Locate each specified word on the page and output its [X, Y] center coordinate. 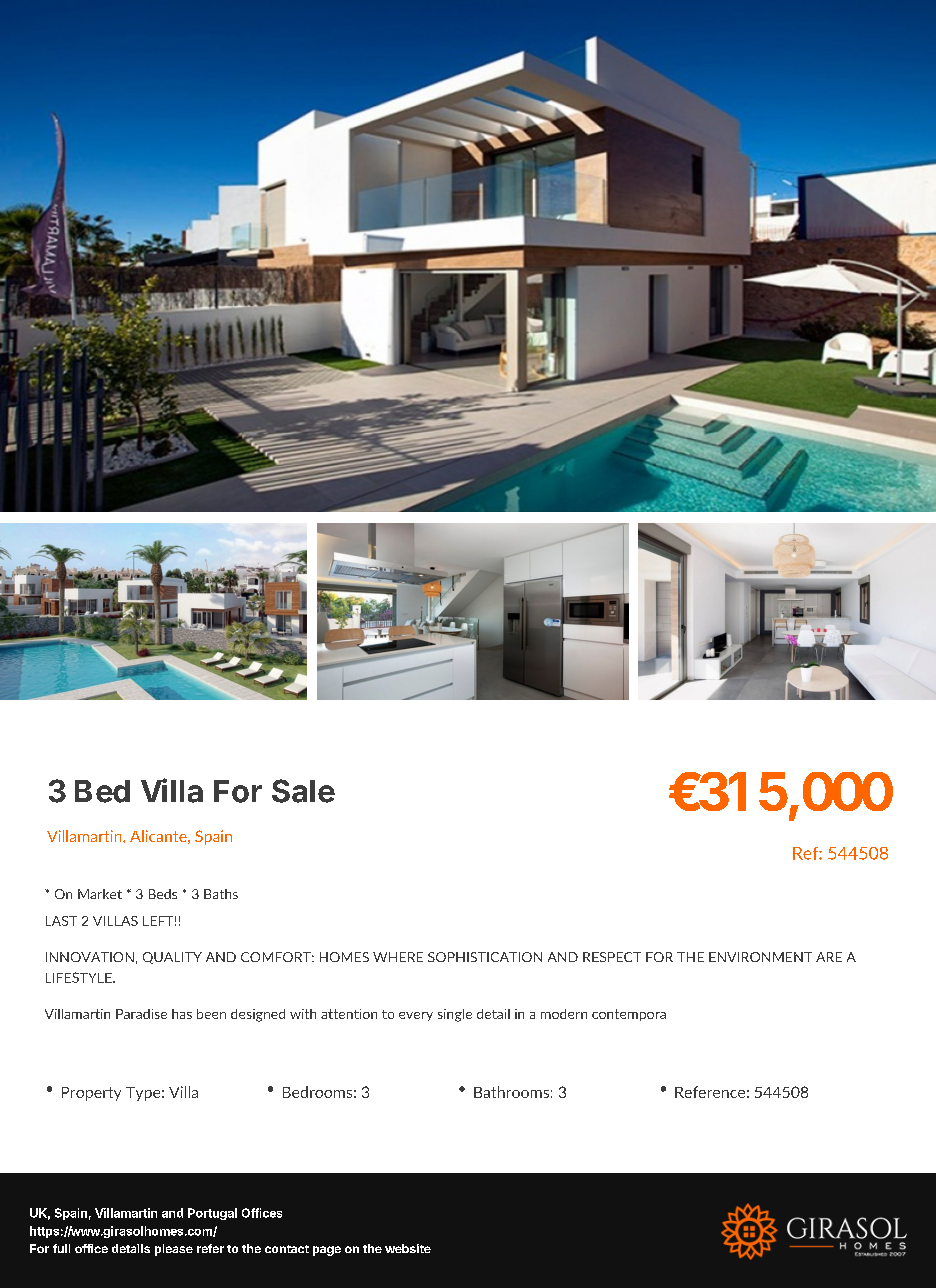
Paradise [141, 1014]
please [174, 1250]
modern [564, 1014]
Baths [221, 894]
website [408, 1248]
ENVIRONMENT [760, 957]
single [455, 1015]
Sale [303, 791]
